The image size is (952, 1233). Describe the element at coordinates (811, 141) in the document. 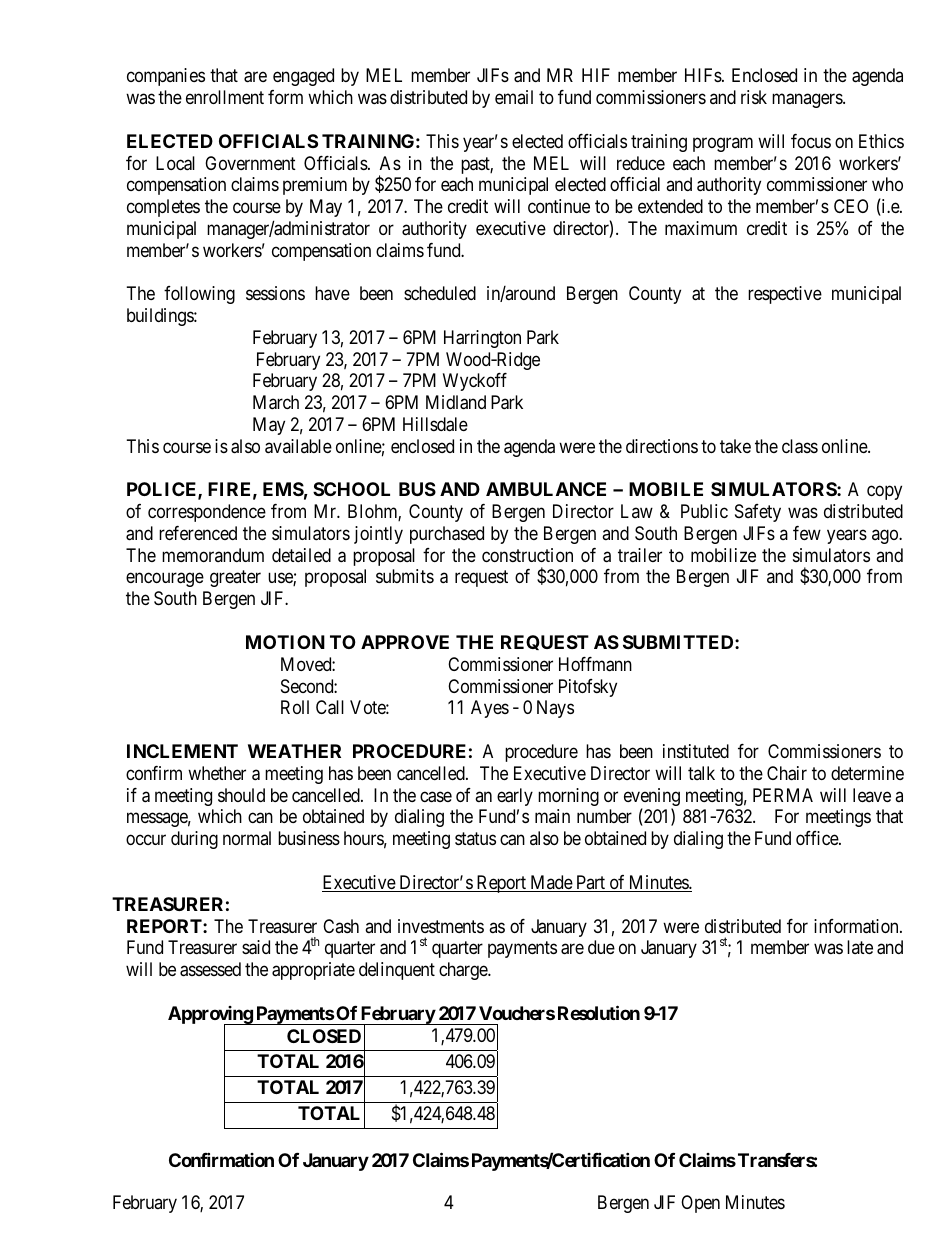

I see `focus` at that location.
